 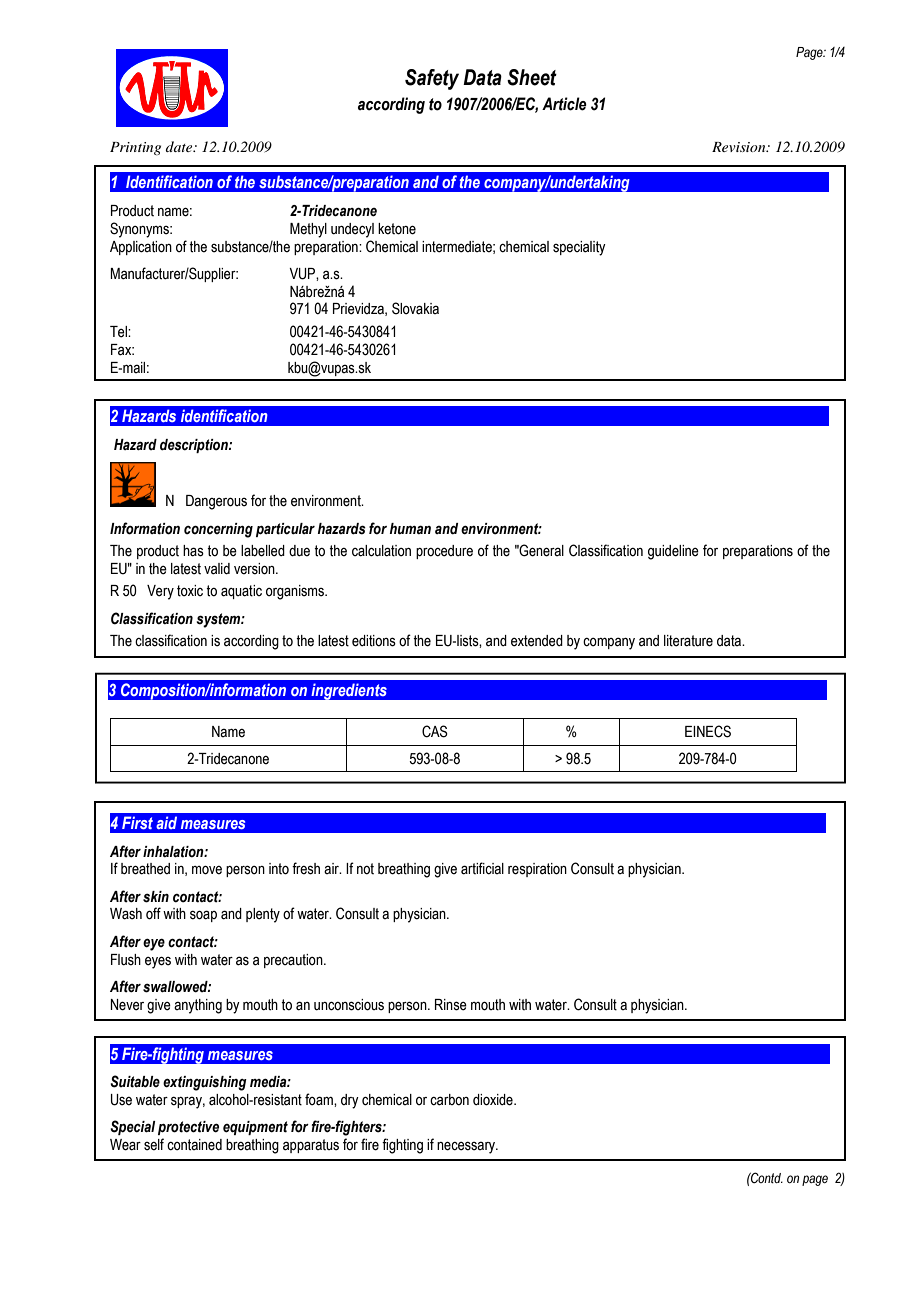 I want to click on carbon, so click(x=449, y=1100).
